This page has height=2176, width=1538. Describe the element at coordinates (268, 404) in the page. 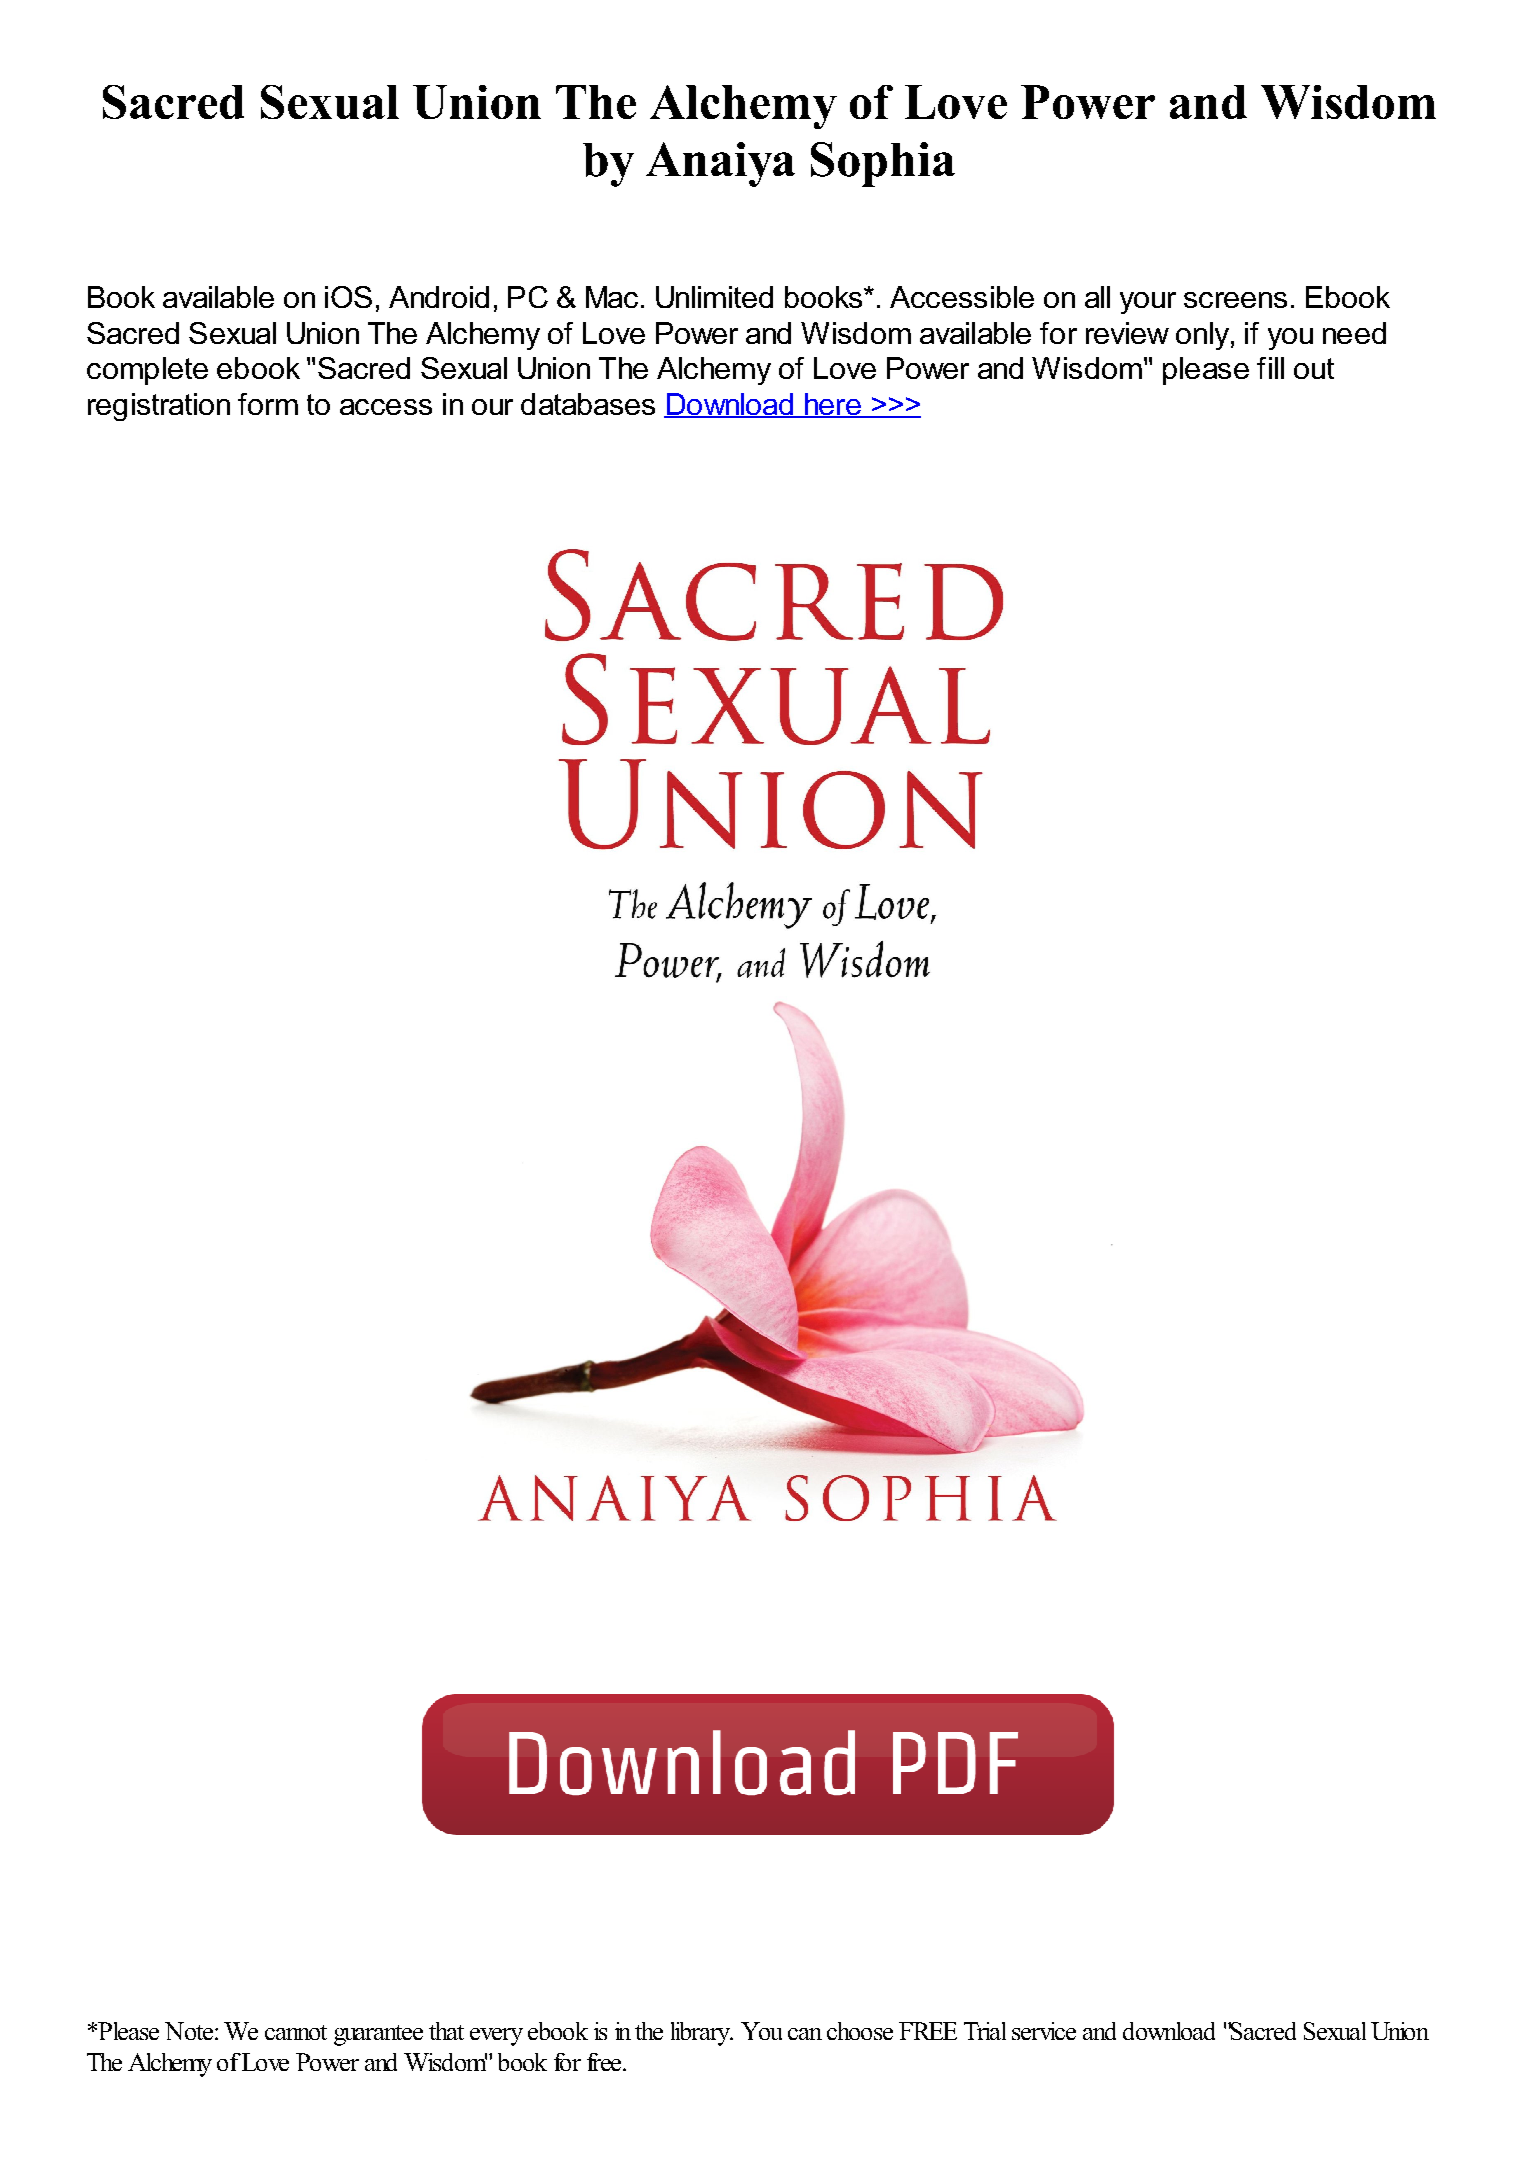

I see `form` at that location.
